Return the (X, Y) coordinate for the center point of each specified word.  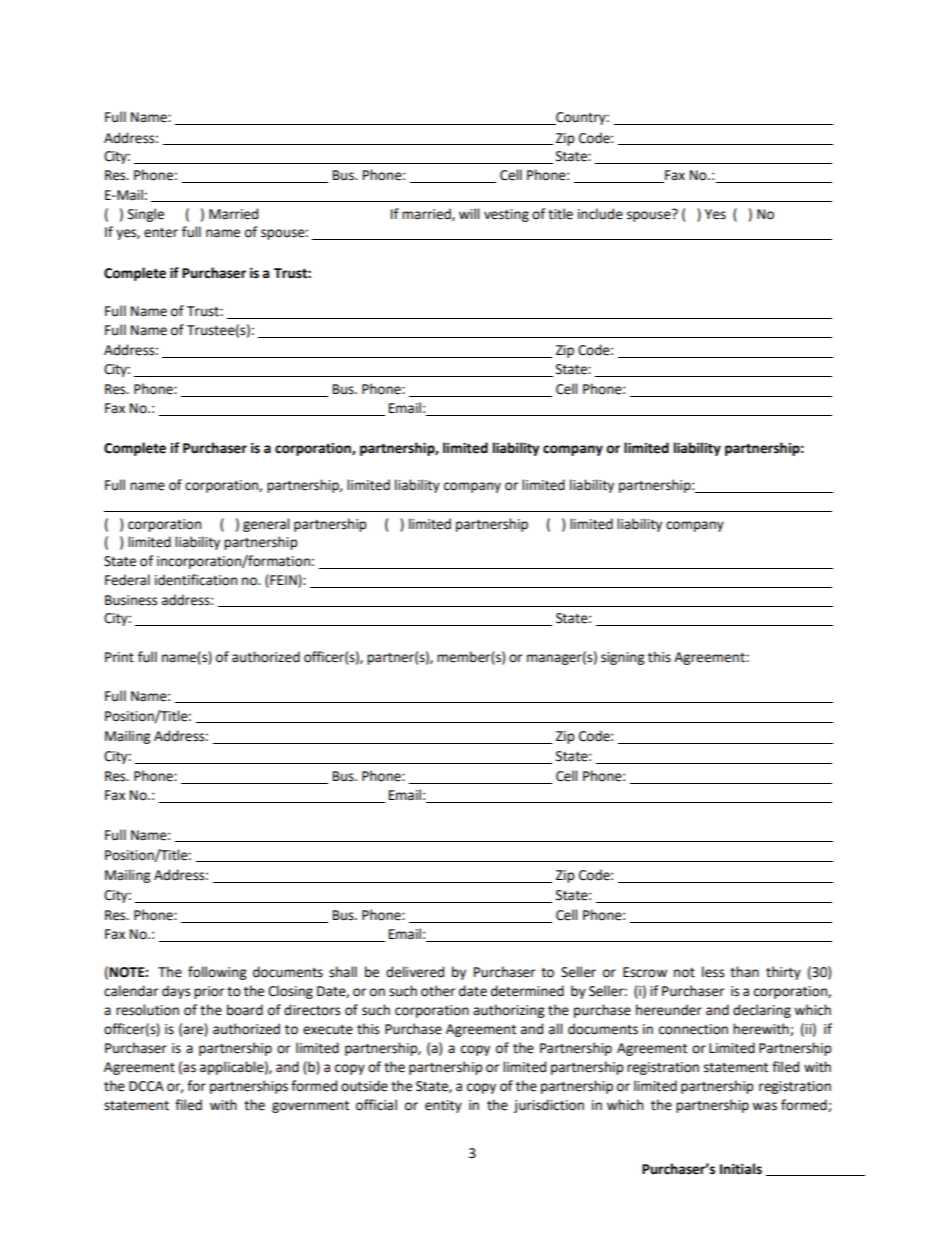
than (744, 972)
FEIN (283, 581)
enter (161, 233)
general (266, 525)
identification (196, 580)
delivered (415, 972)
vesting (506, 215)
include (600, 214)
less (713, 972)
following (217, 973)
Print (119, 657)
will (469, 213)
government (310, 1107)
